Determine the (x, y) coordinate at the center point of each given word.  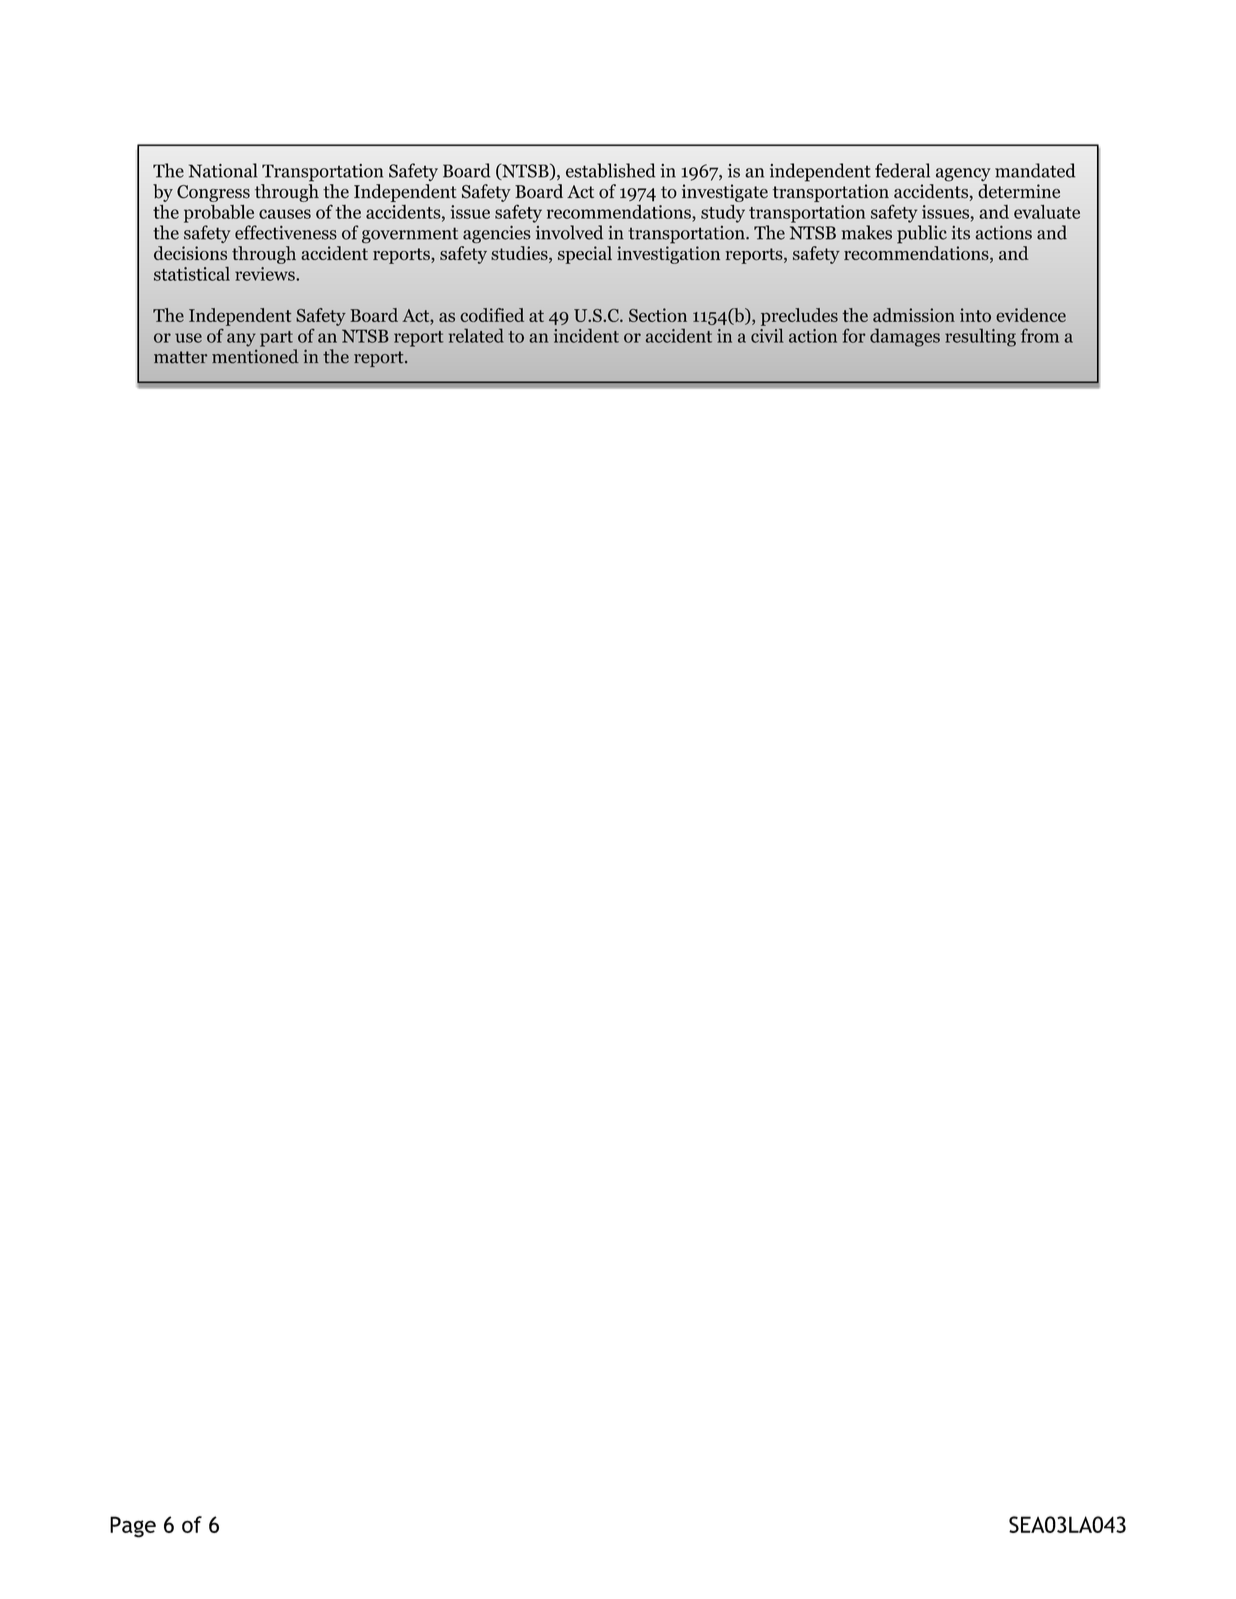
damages (905, 337)
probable (219, 214)
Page (133, 1527)
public (922, 234)
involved (569, 232)
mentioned (255, 356)
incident (586, 335)
